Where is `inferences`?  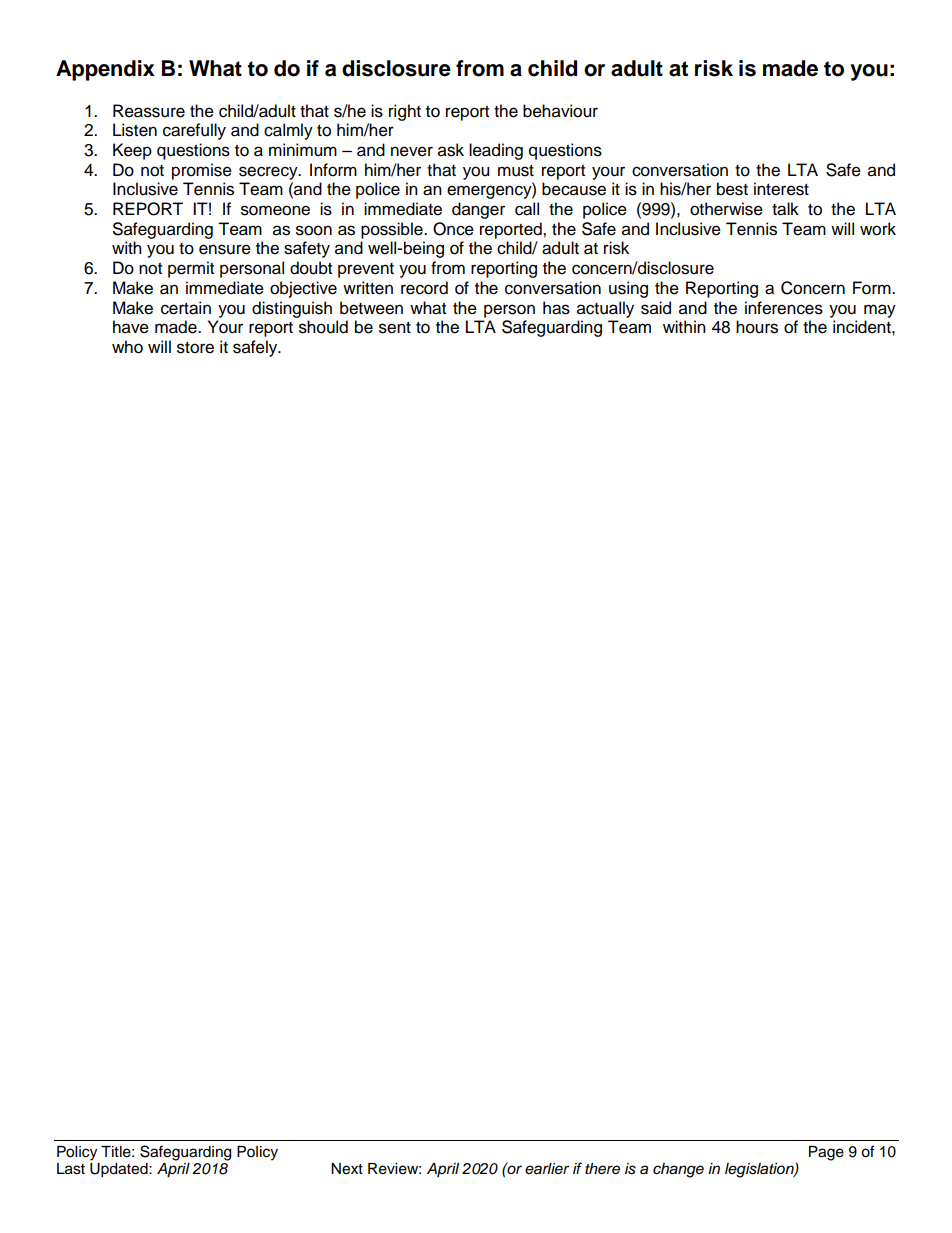
inferences is located at coordinates (784, 308).
